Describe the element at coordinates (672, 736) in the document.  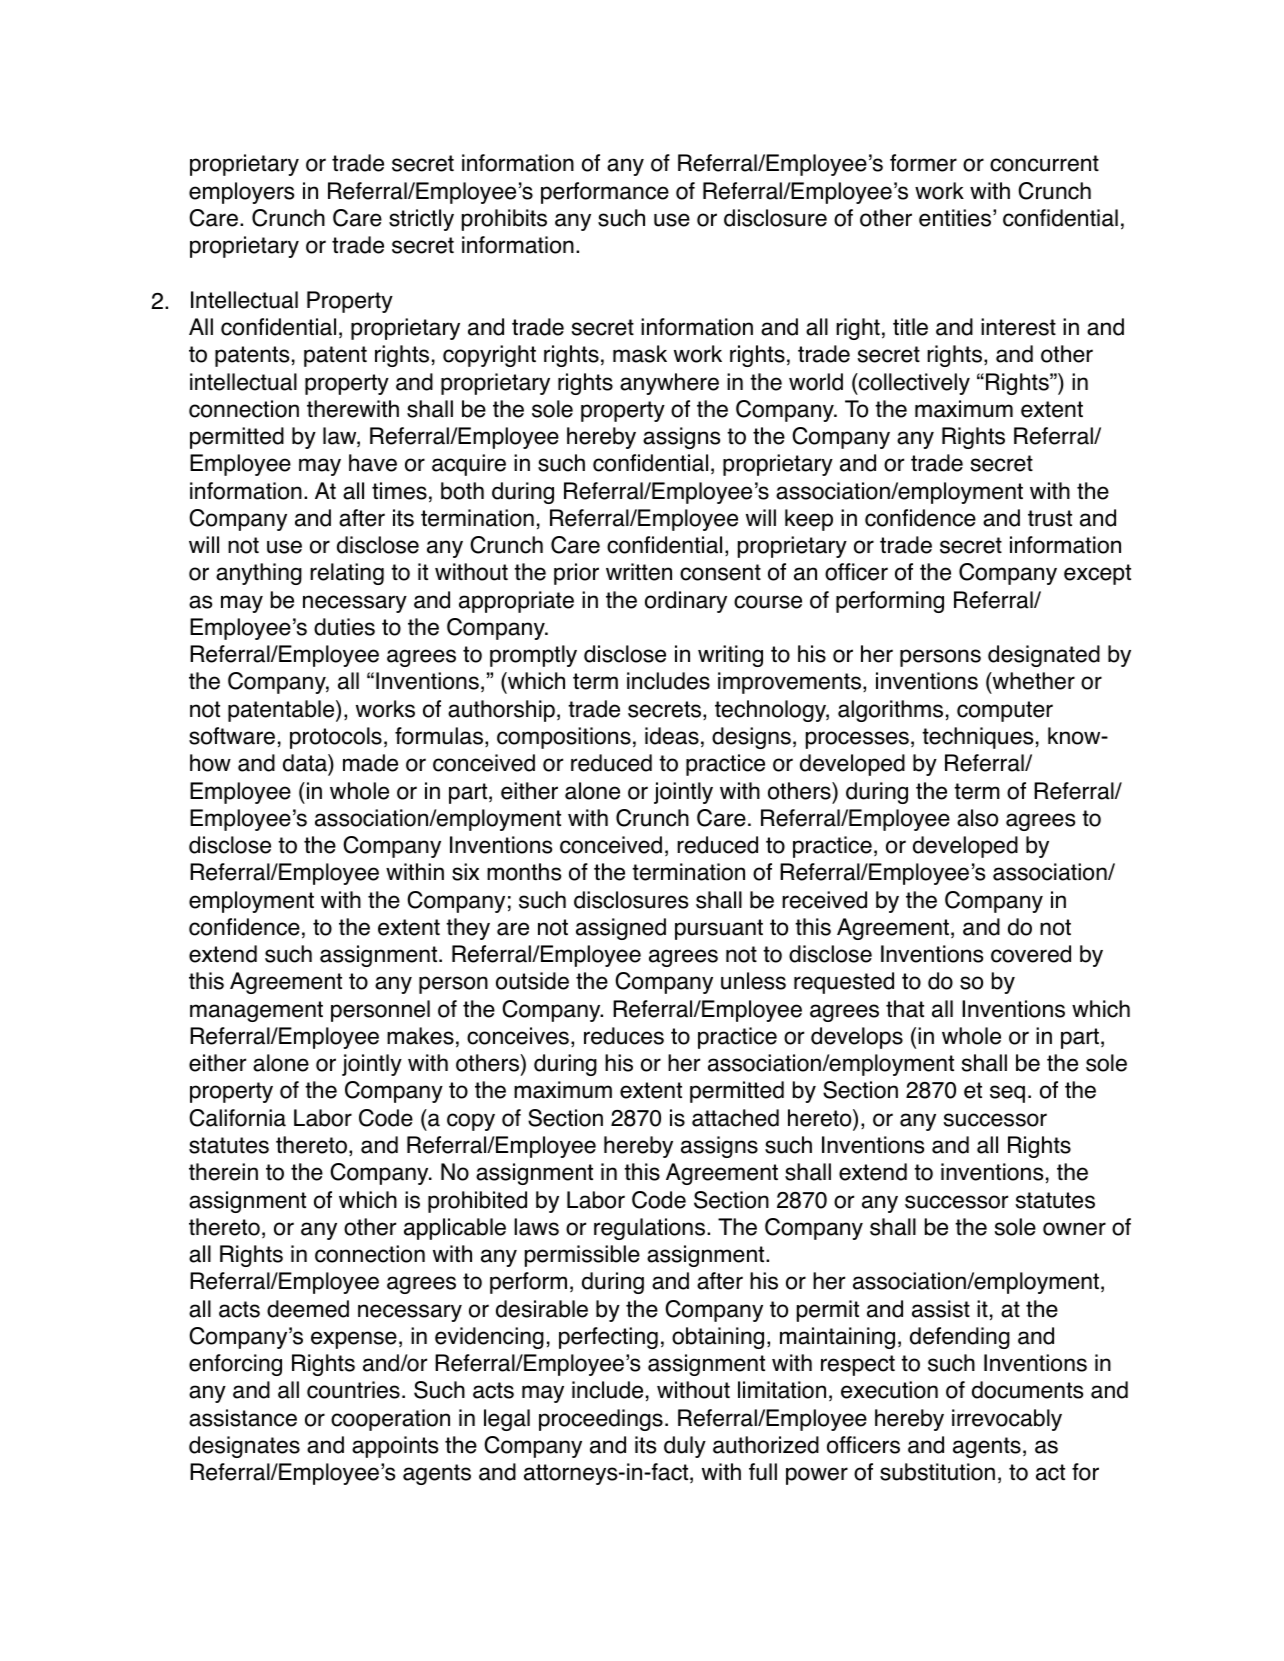
I see `ideas` at that location.
